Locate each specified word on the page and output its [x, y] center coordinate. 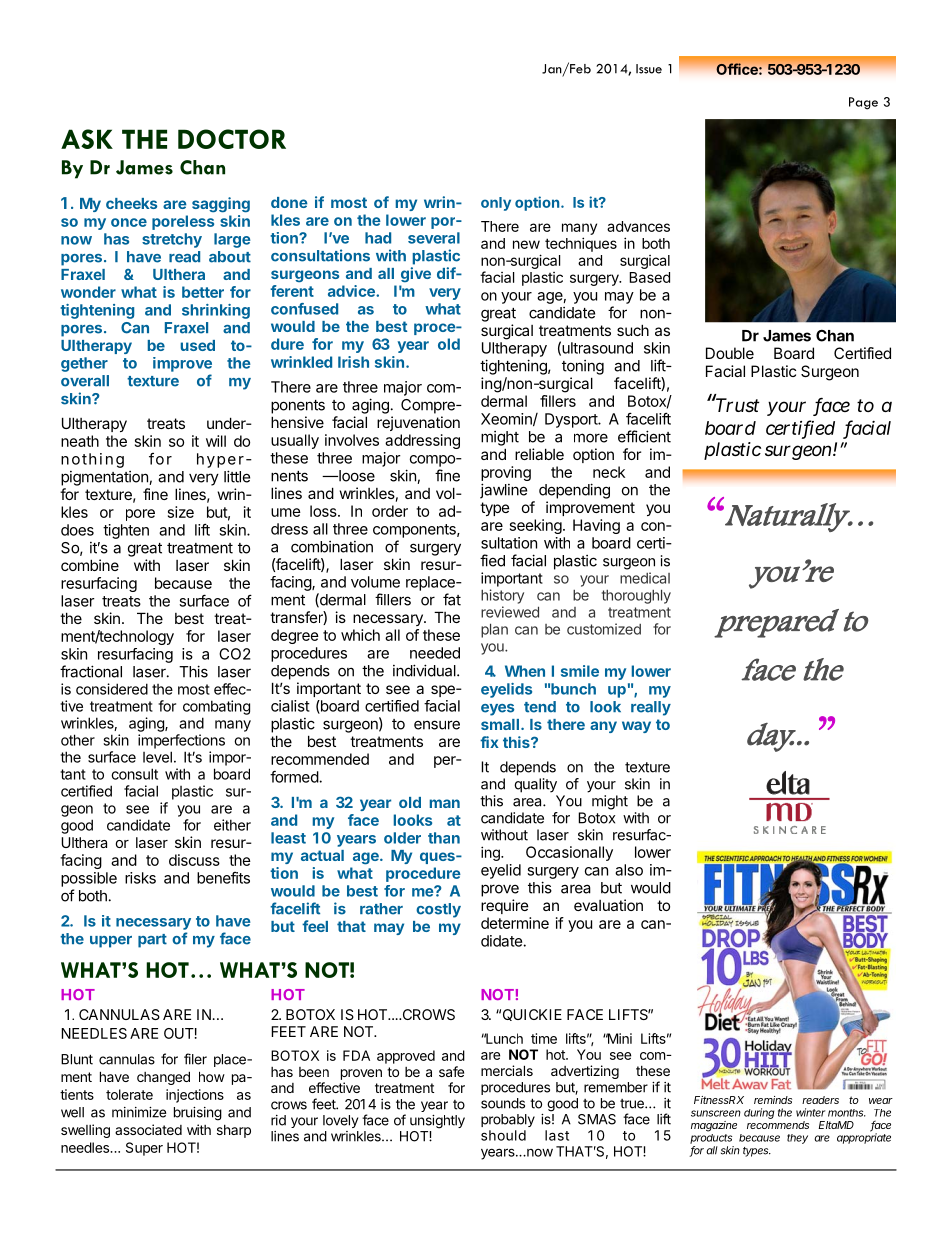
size [181, 512]
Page [863, 103]
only [496, 204]
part [152, 941]
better [203, 292]
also [629, 870]
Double [730, 353]
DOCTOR [232, 139]
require [505, 906]
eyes [497, 710]
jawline [503, 491]
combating [216, 707]
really [651, 708]
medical [645, 578]
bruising [198, 1114]
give [416, 274]
